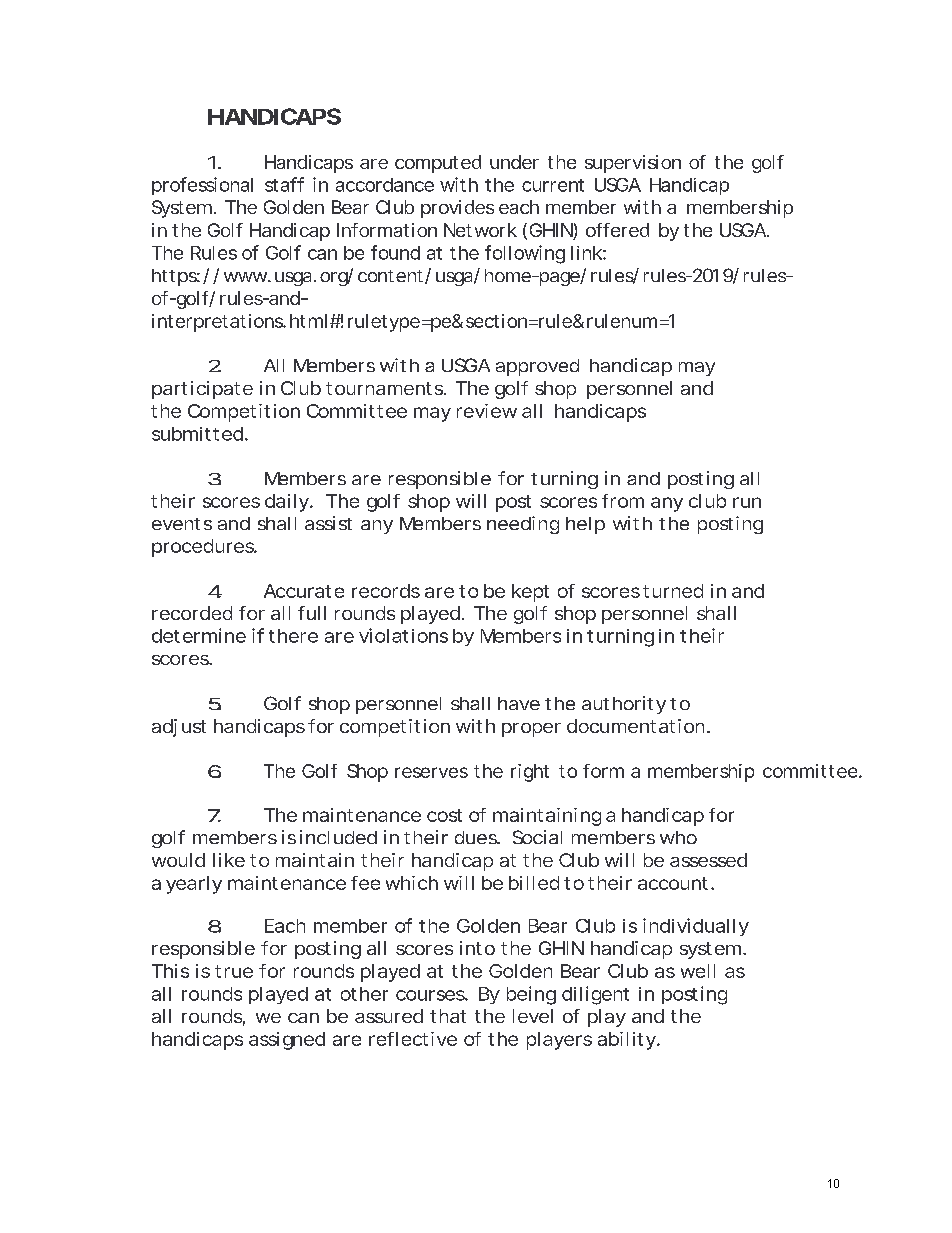 This page has height=1233, width=952. I want to click on participate, so click(202, 390).
